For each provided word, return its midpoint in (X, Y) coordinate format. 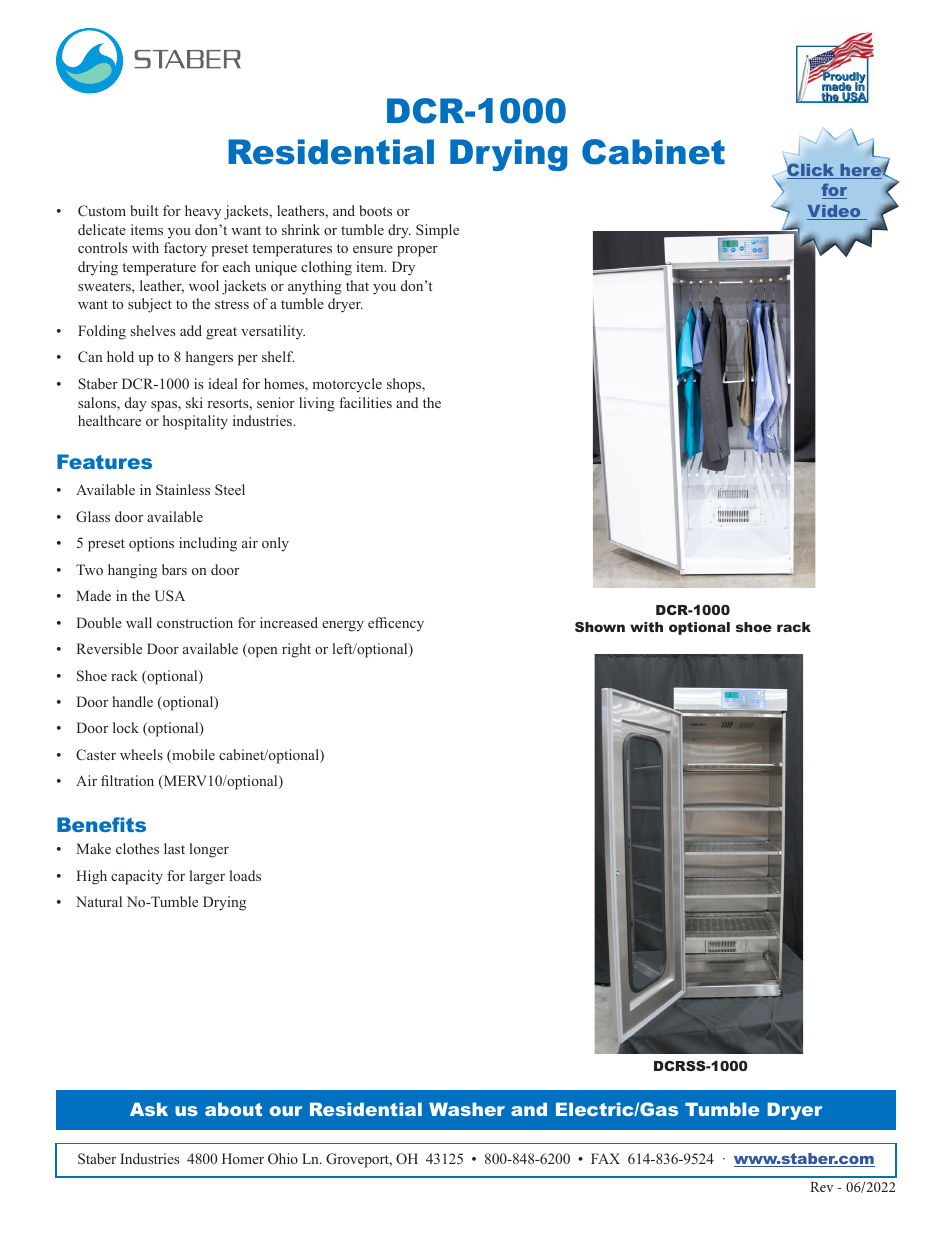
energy (343, 626)
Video (835, 212)
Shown (600, 627)
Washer (467, 1109)
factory (185, 249)
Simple (437, 231)
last (174, 848)
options (151, 544)
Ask (149, 1109)
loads (245, 875)
